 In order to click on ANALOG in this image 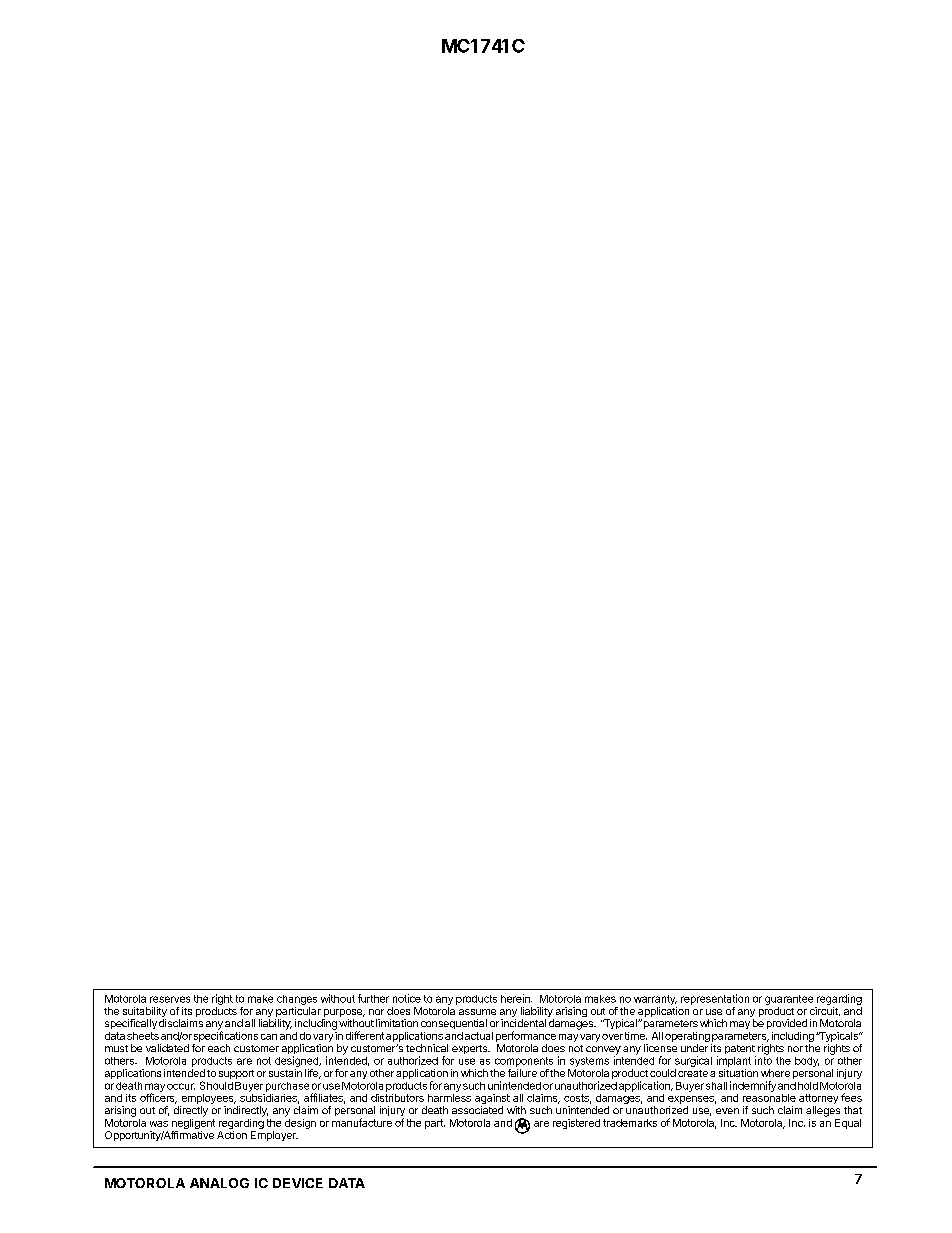, I will do `click(219, 1183)`.
